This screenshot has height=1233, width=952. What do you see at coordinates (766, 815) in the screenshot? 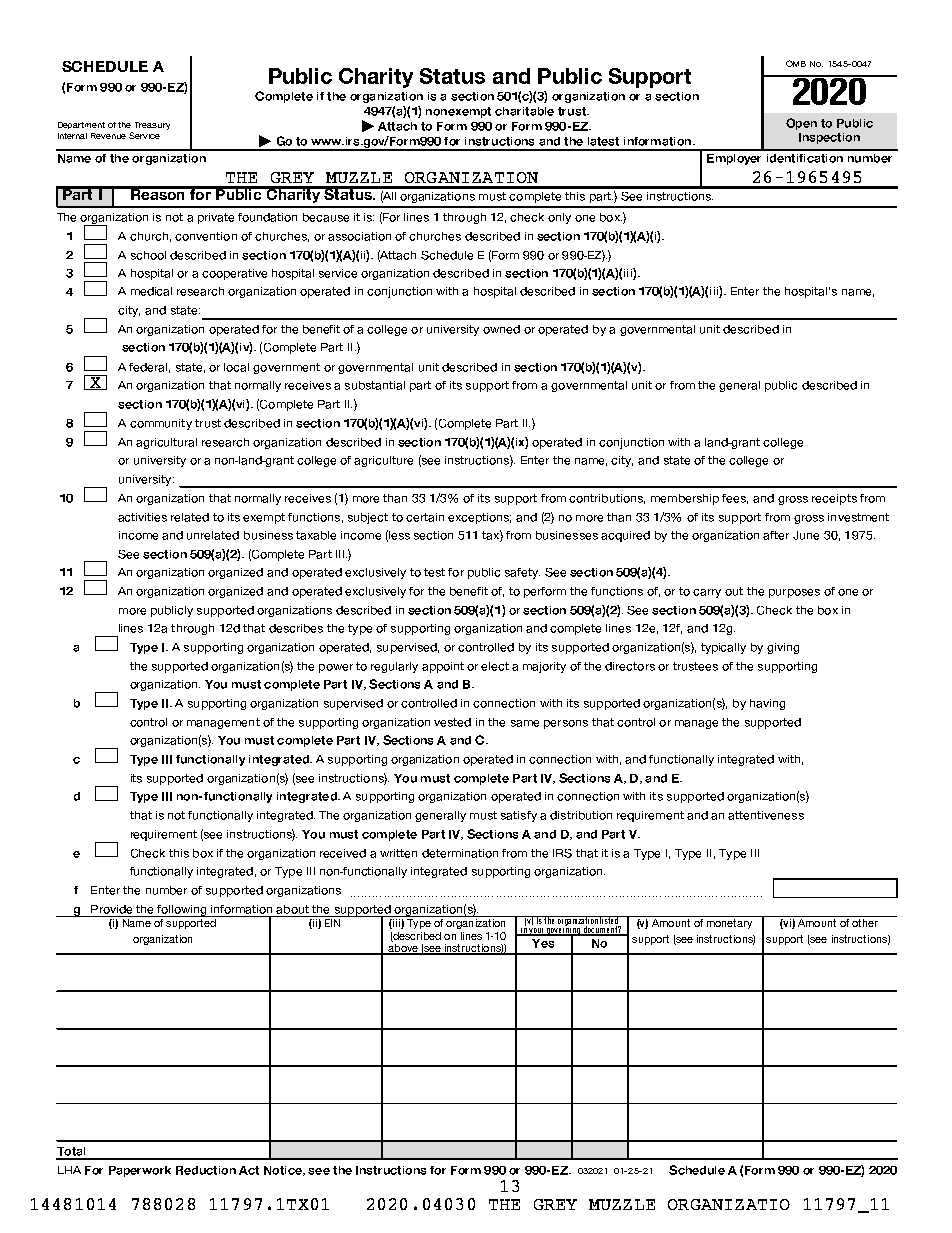
I see `attentiveness` at bounding box center [766, 815].
